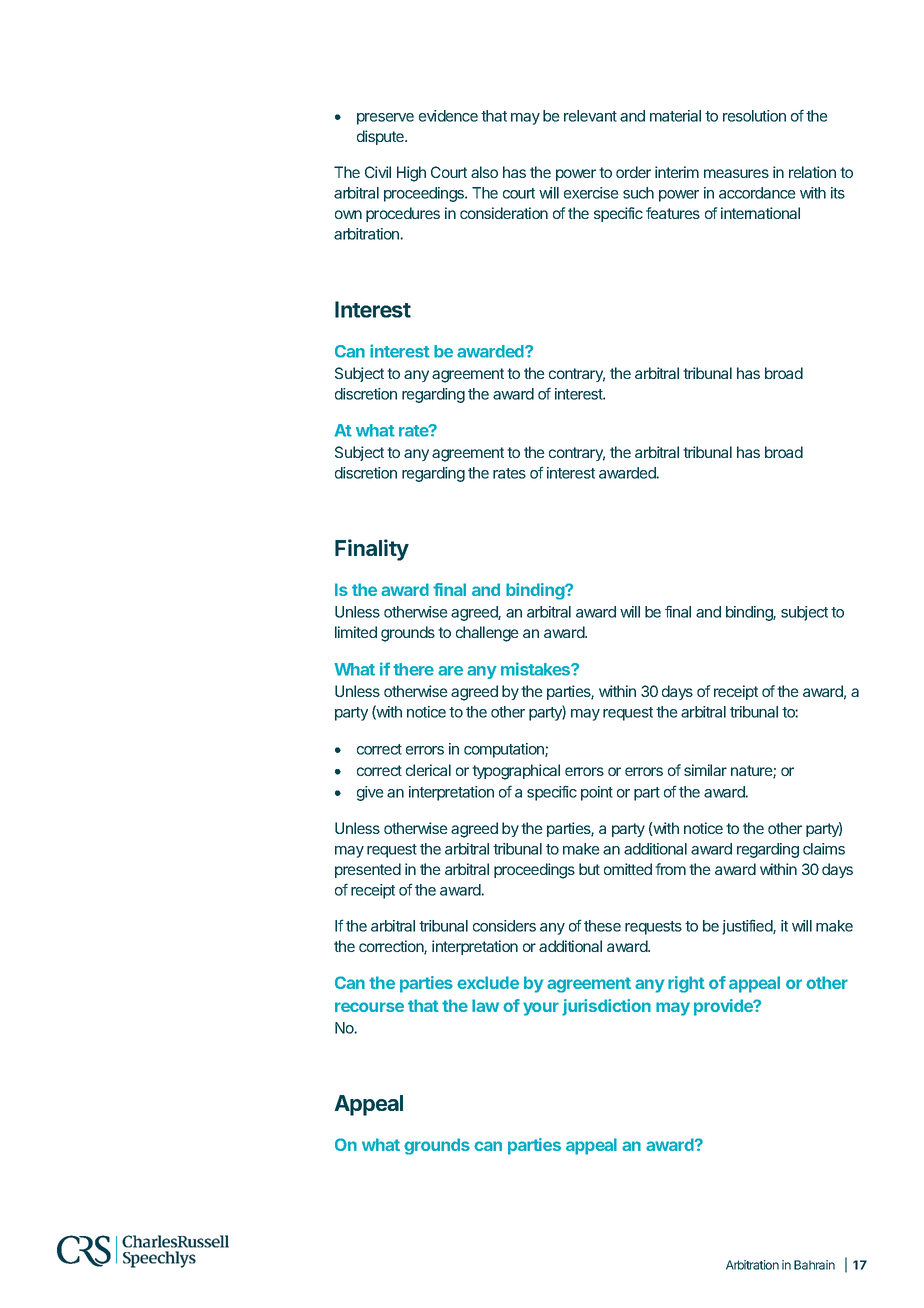 The width and height of the image is (924, 1308). What do you see at coordinates (411, 174) in the image?
I see `High` at bounding box center [411, 174].
